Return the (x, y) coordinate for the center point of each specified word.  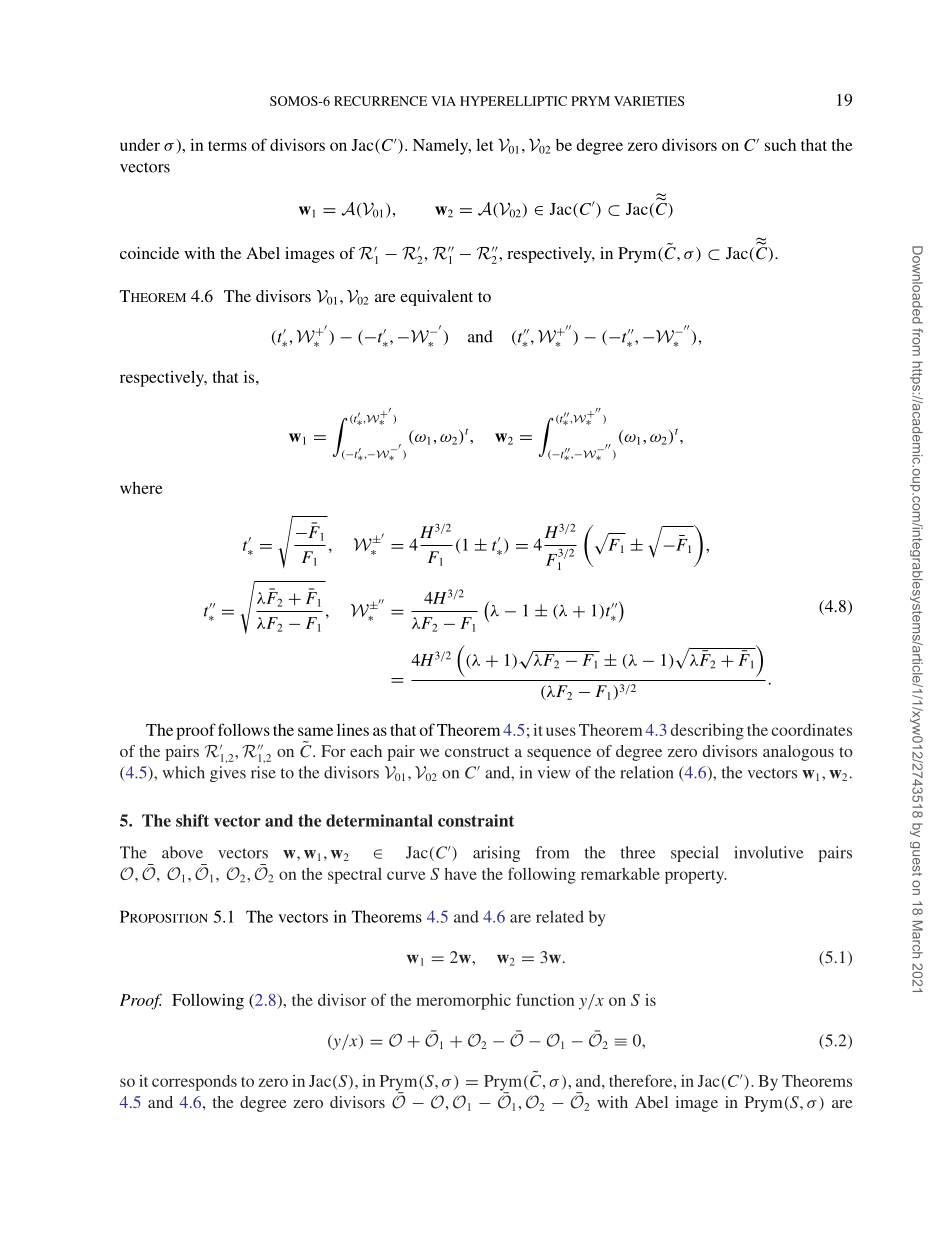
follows (244, 729)
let (485, 145)
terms (227, 146)
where (141, 487)
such (780, 145)
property (696, 877)
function (545, 999)
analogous (798, 753)
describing (707, 732)
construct (477, 752)
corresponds (194, 1083)
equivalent (436, 298)
